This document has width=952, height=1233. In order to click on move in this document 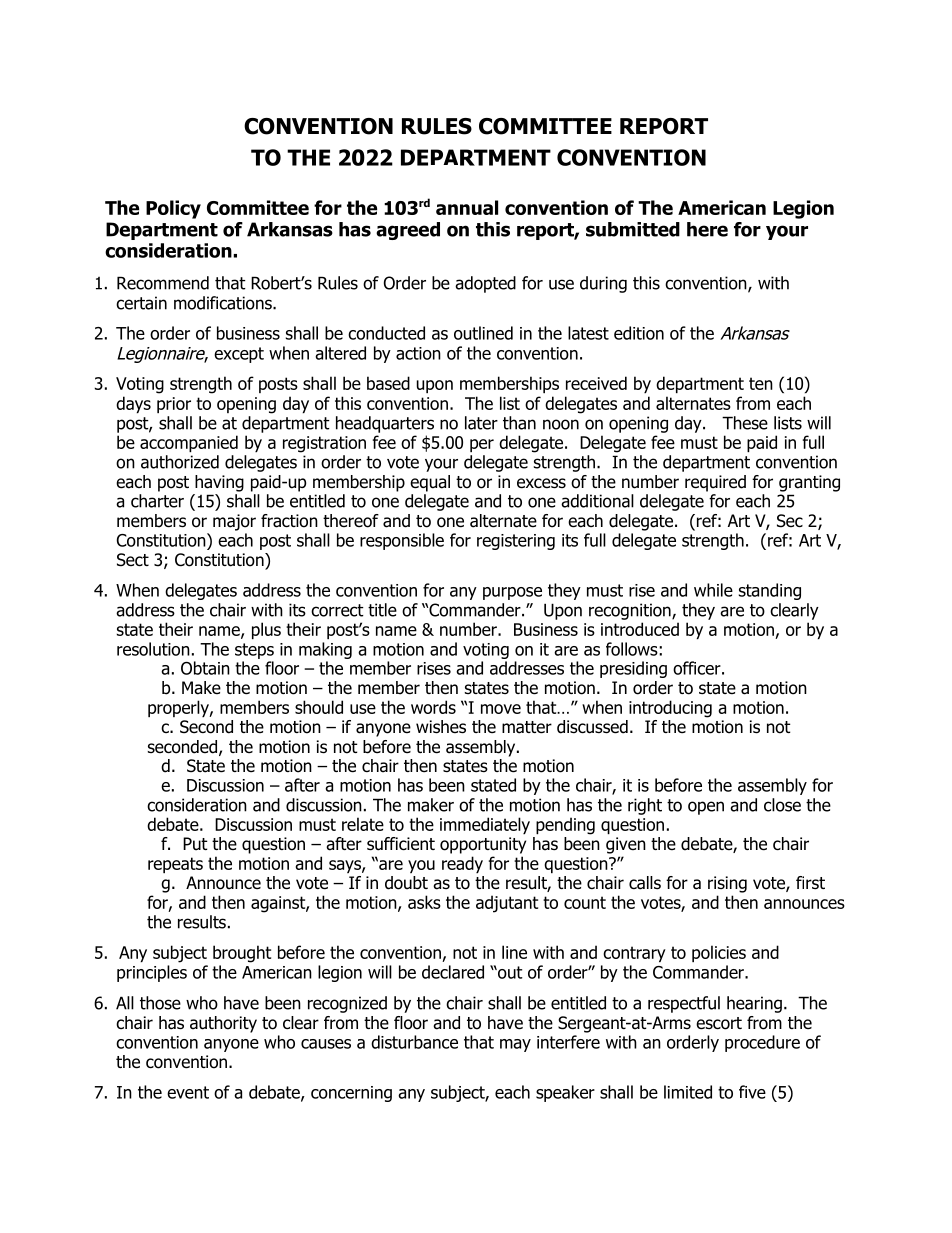, I will do `click(501, 709)`.
